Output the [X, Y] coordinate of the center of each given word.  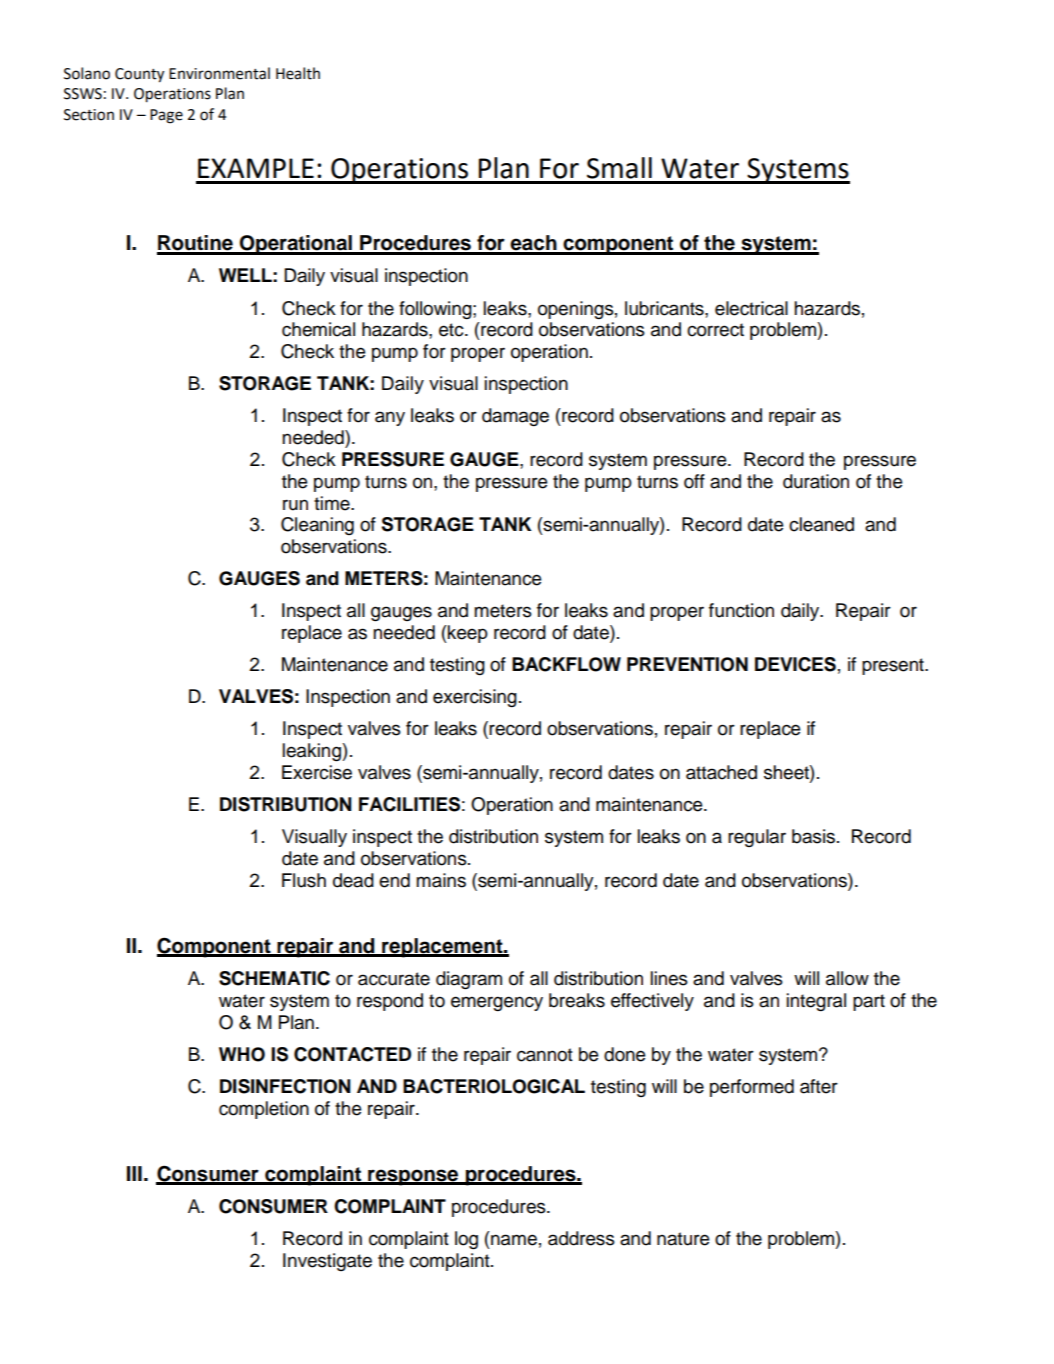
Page [166, 116]
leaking [313, 752]
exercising [475, 698]
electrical [751, 308]
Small [619, 168]
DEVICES [795, 664]
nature [683, 1239]
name [514, 1240]
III [134, 1173]
